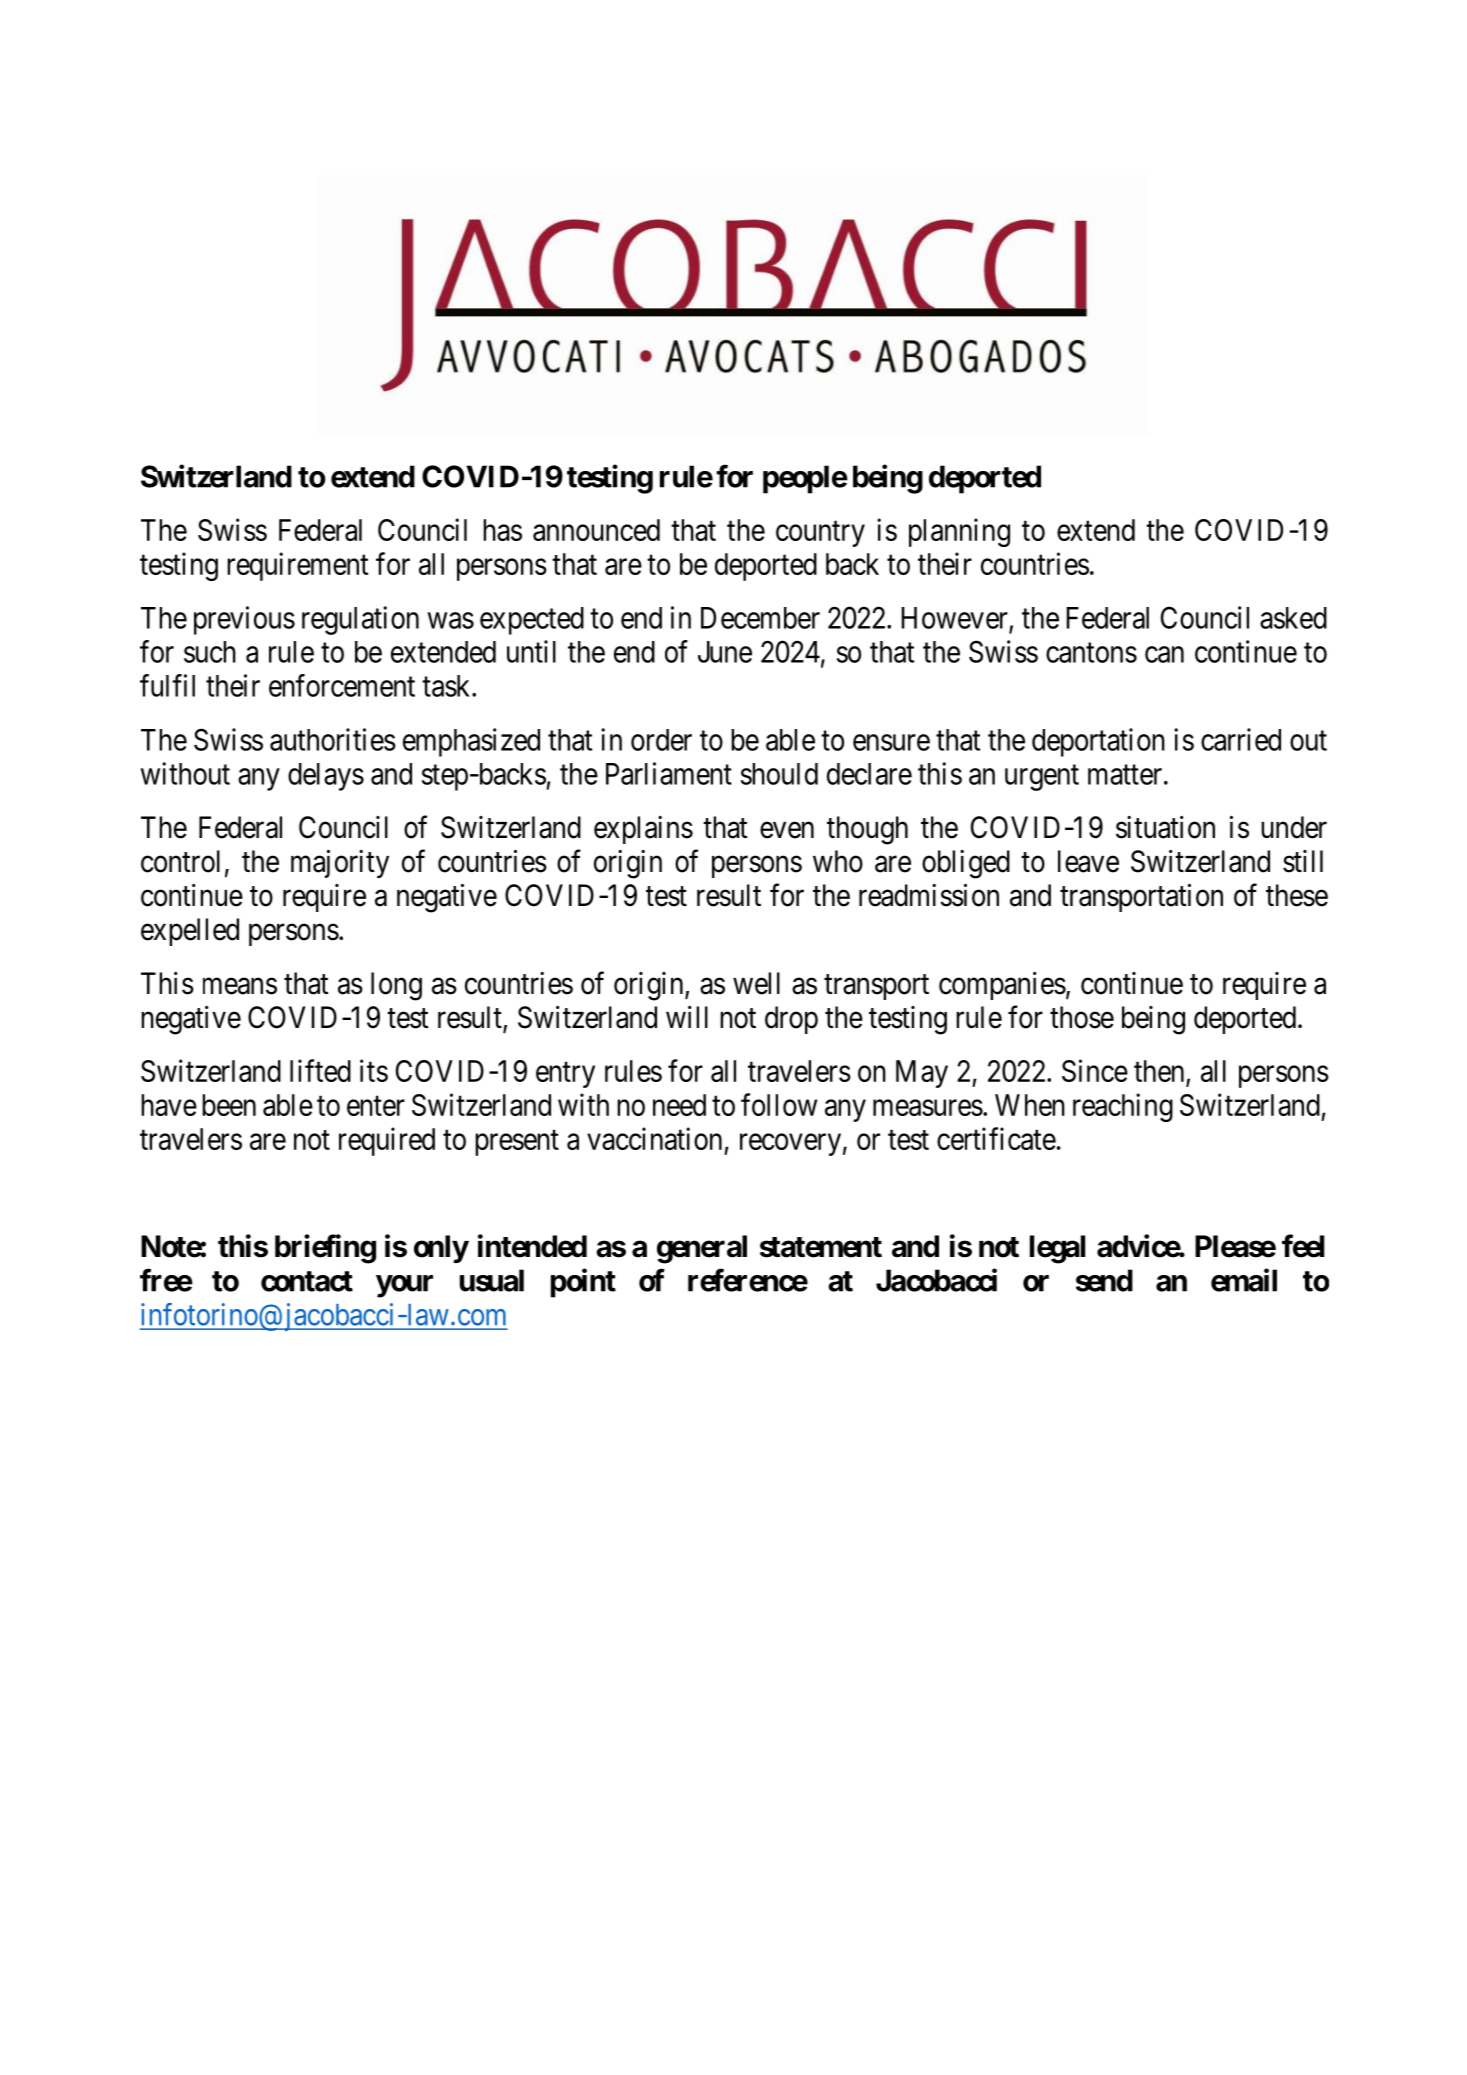 This page has height=2075, width=1467. I want to click on situation, so click(1165, 827).
